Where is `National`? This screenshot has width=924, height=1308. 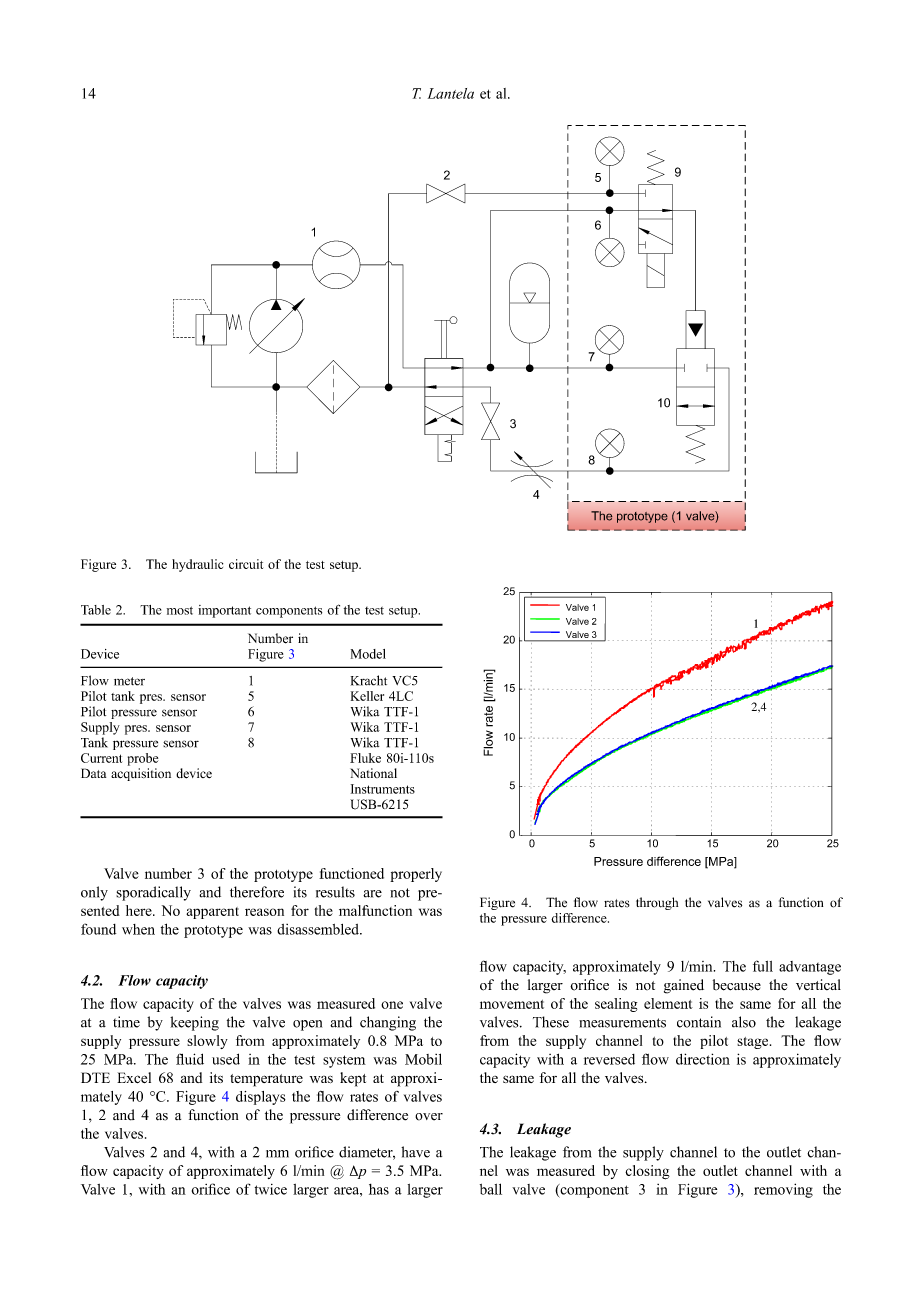 National is located at coordinates (373, 773).
